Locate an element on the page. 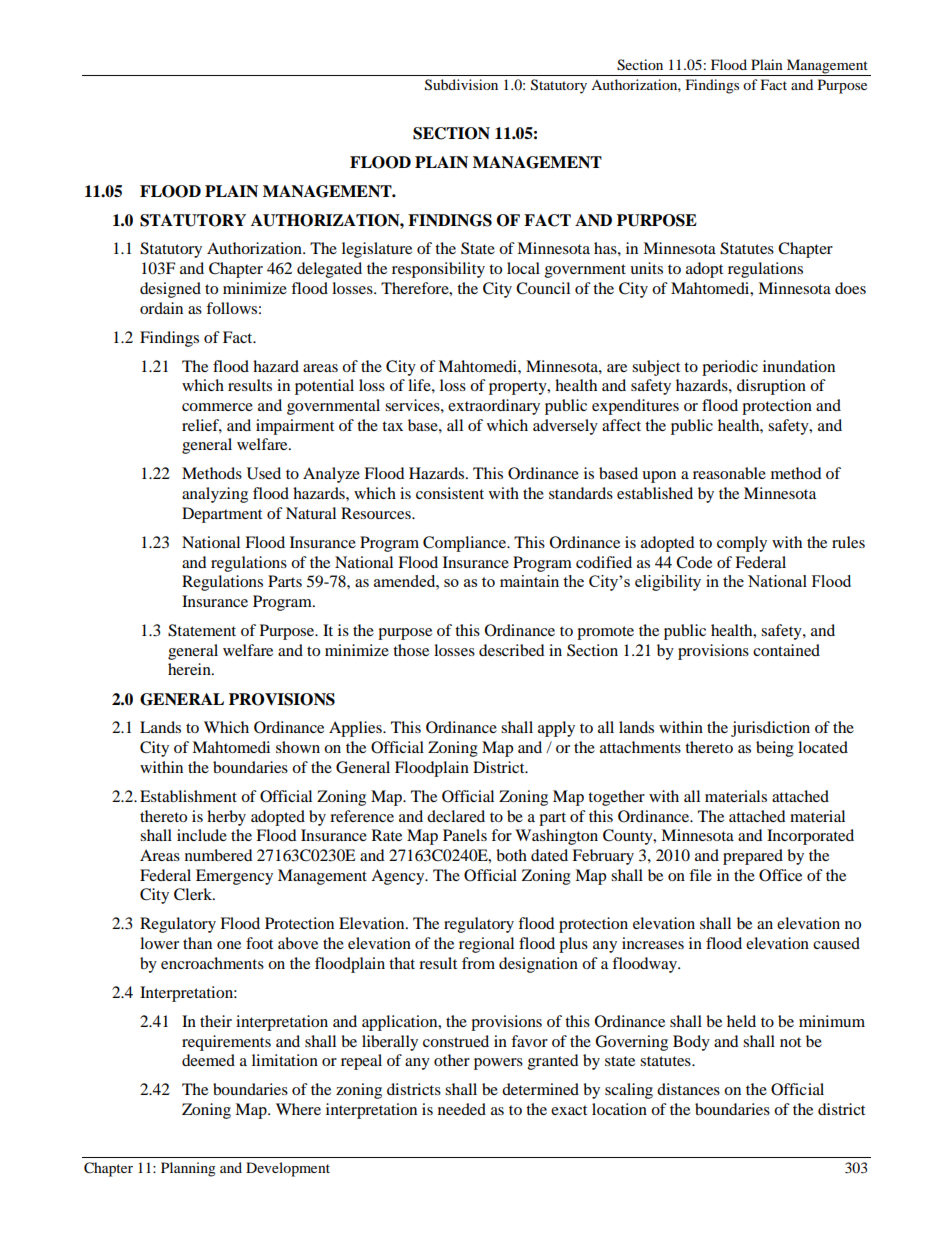 The width and height of the image is (952, 1233). disruption is located at coordinates (771, 387).
